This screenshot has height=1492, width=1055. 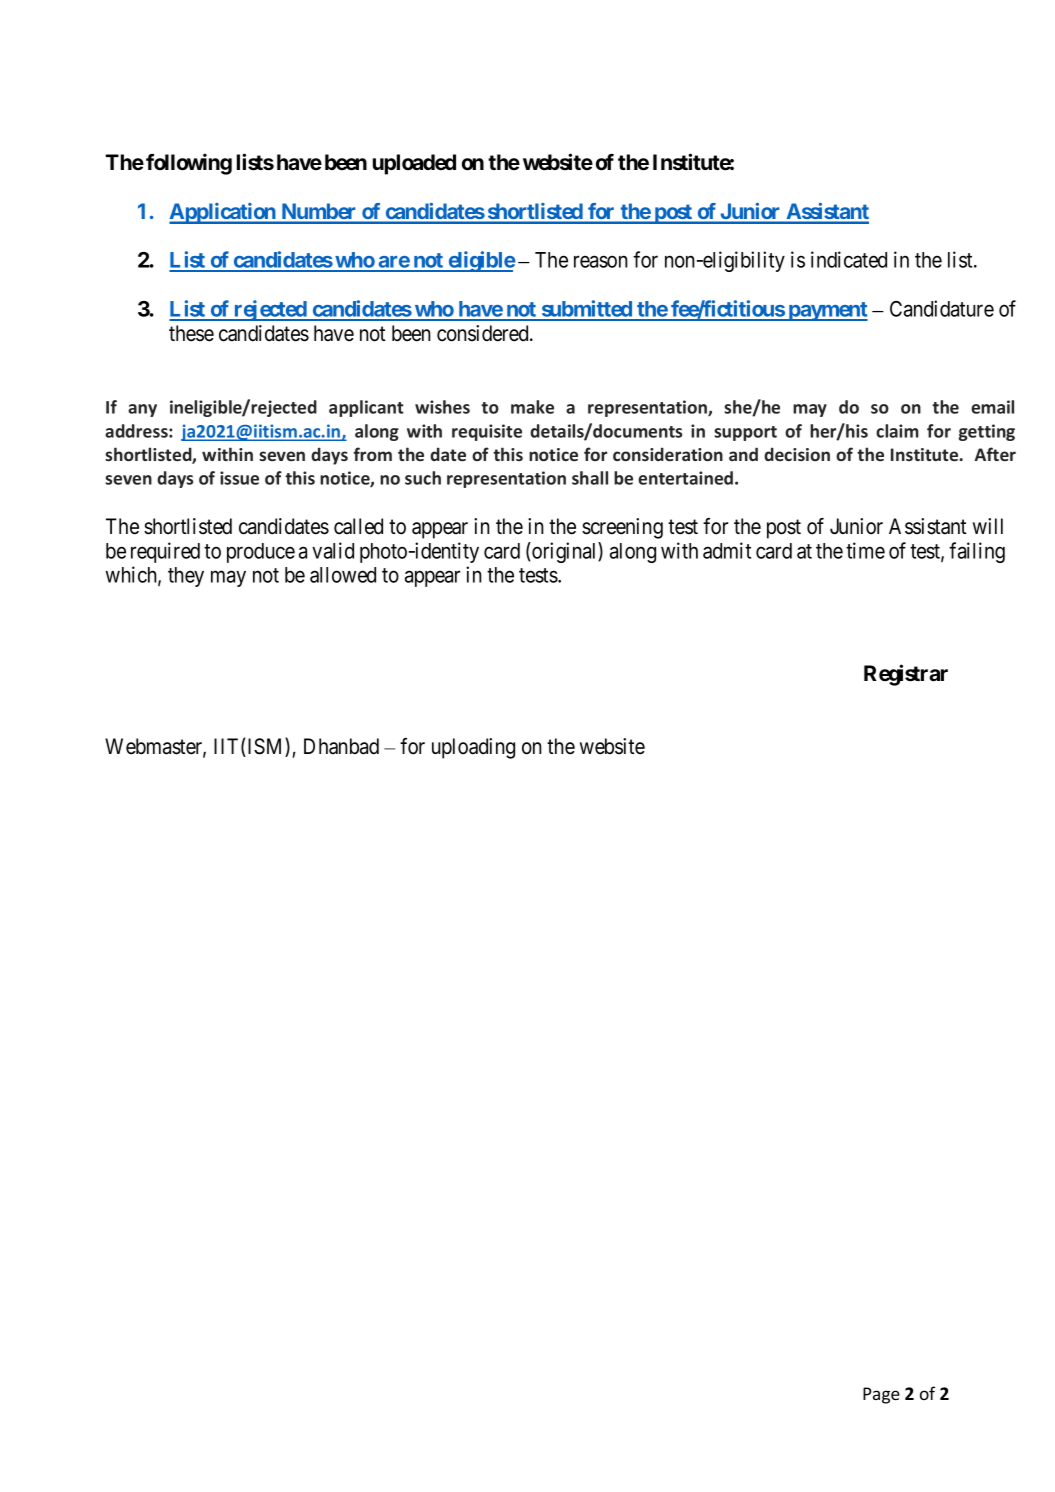 What do you see at coordinates (849, 259) in the screenshot?
I see `indicated` at bounding box center [849, 259].
